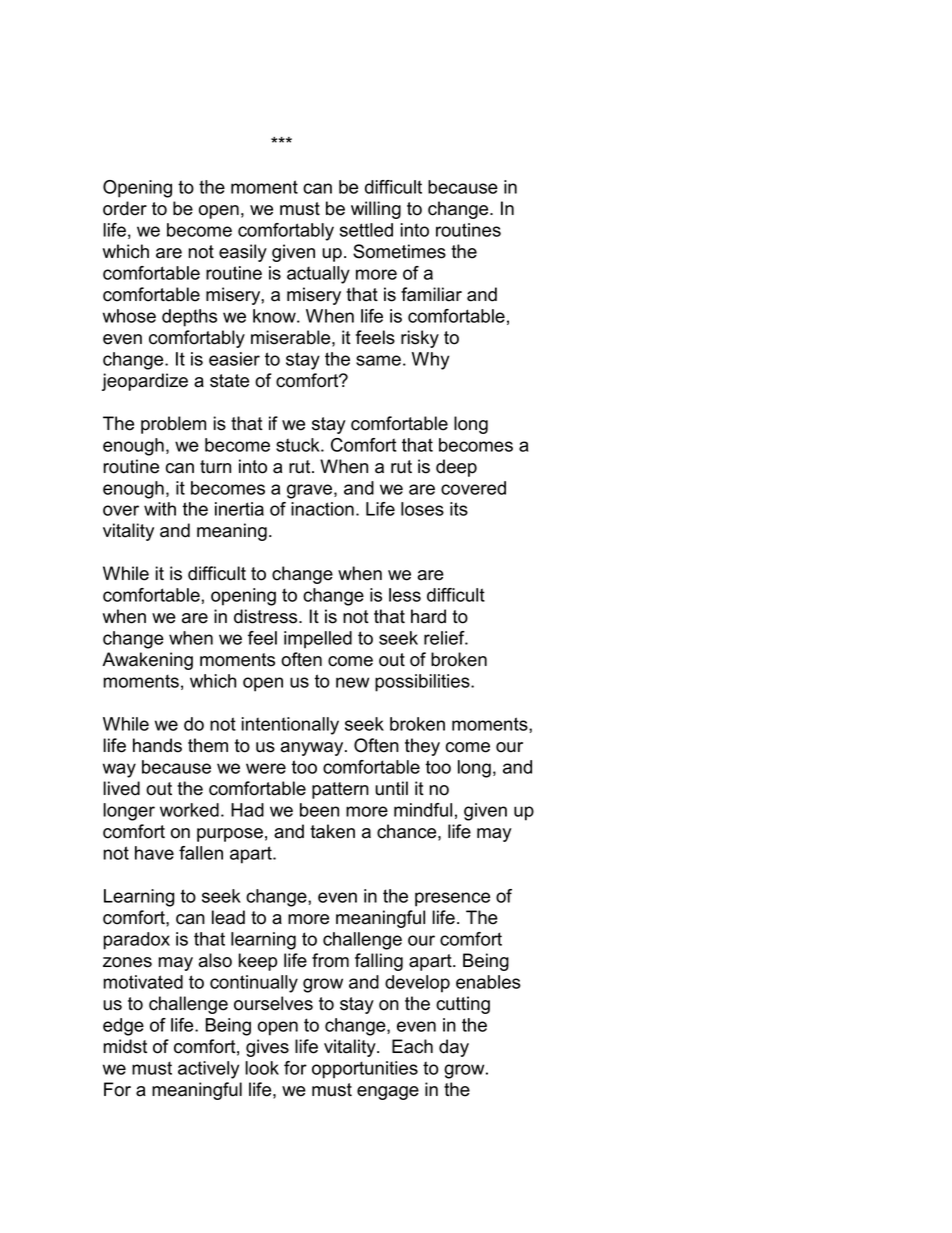 This image has width=952, height=1233. What do you see at coordinates (319, 810) in the image?
I see `been` at bounding box center [319, 810].
